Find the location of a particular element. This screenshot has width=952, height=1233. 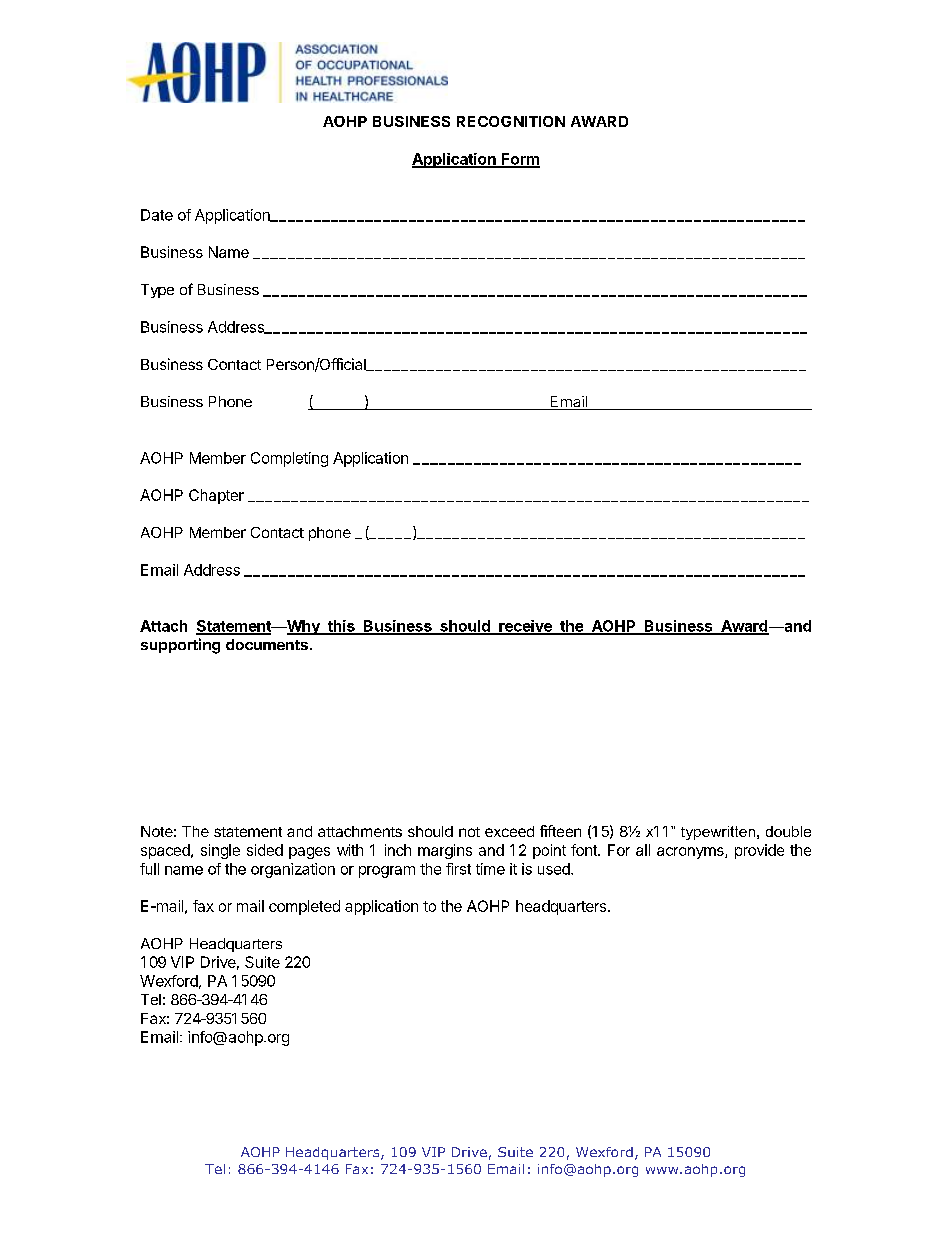

first is located at coordinates (458, 869).
